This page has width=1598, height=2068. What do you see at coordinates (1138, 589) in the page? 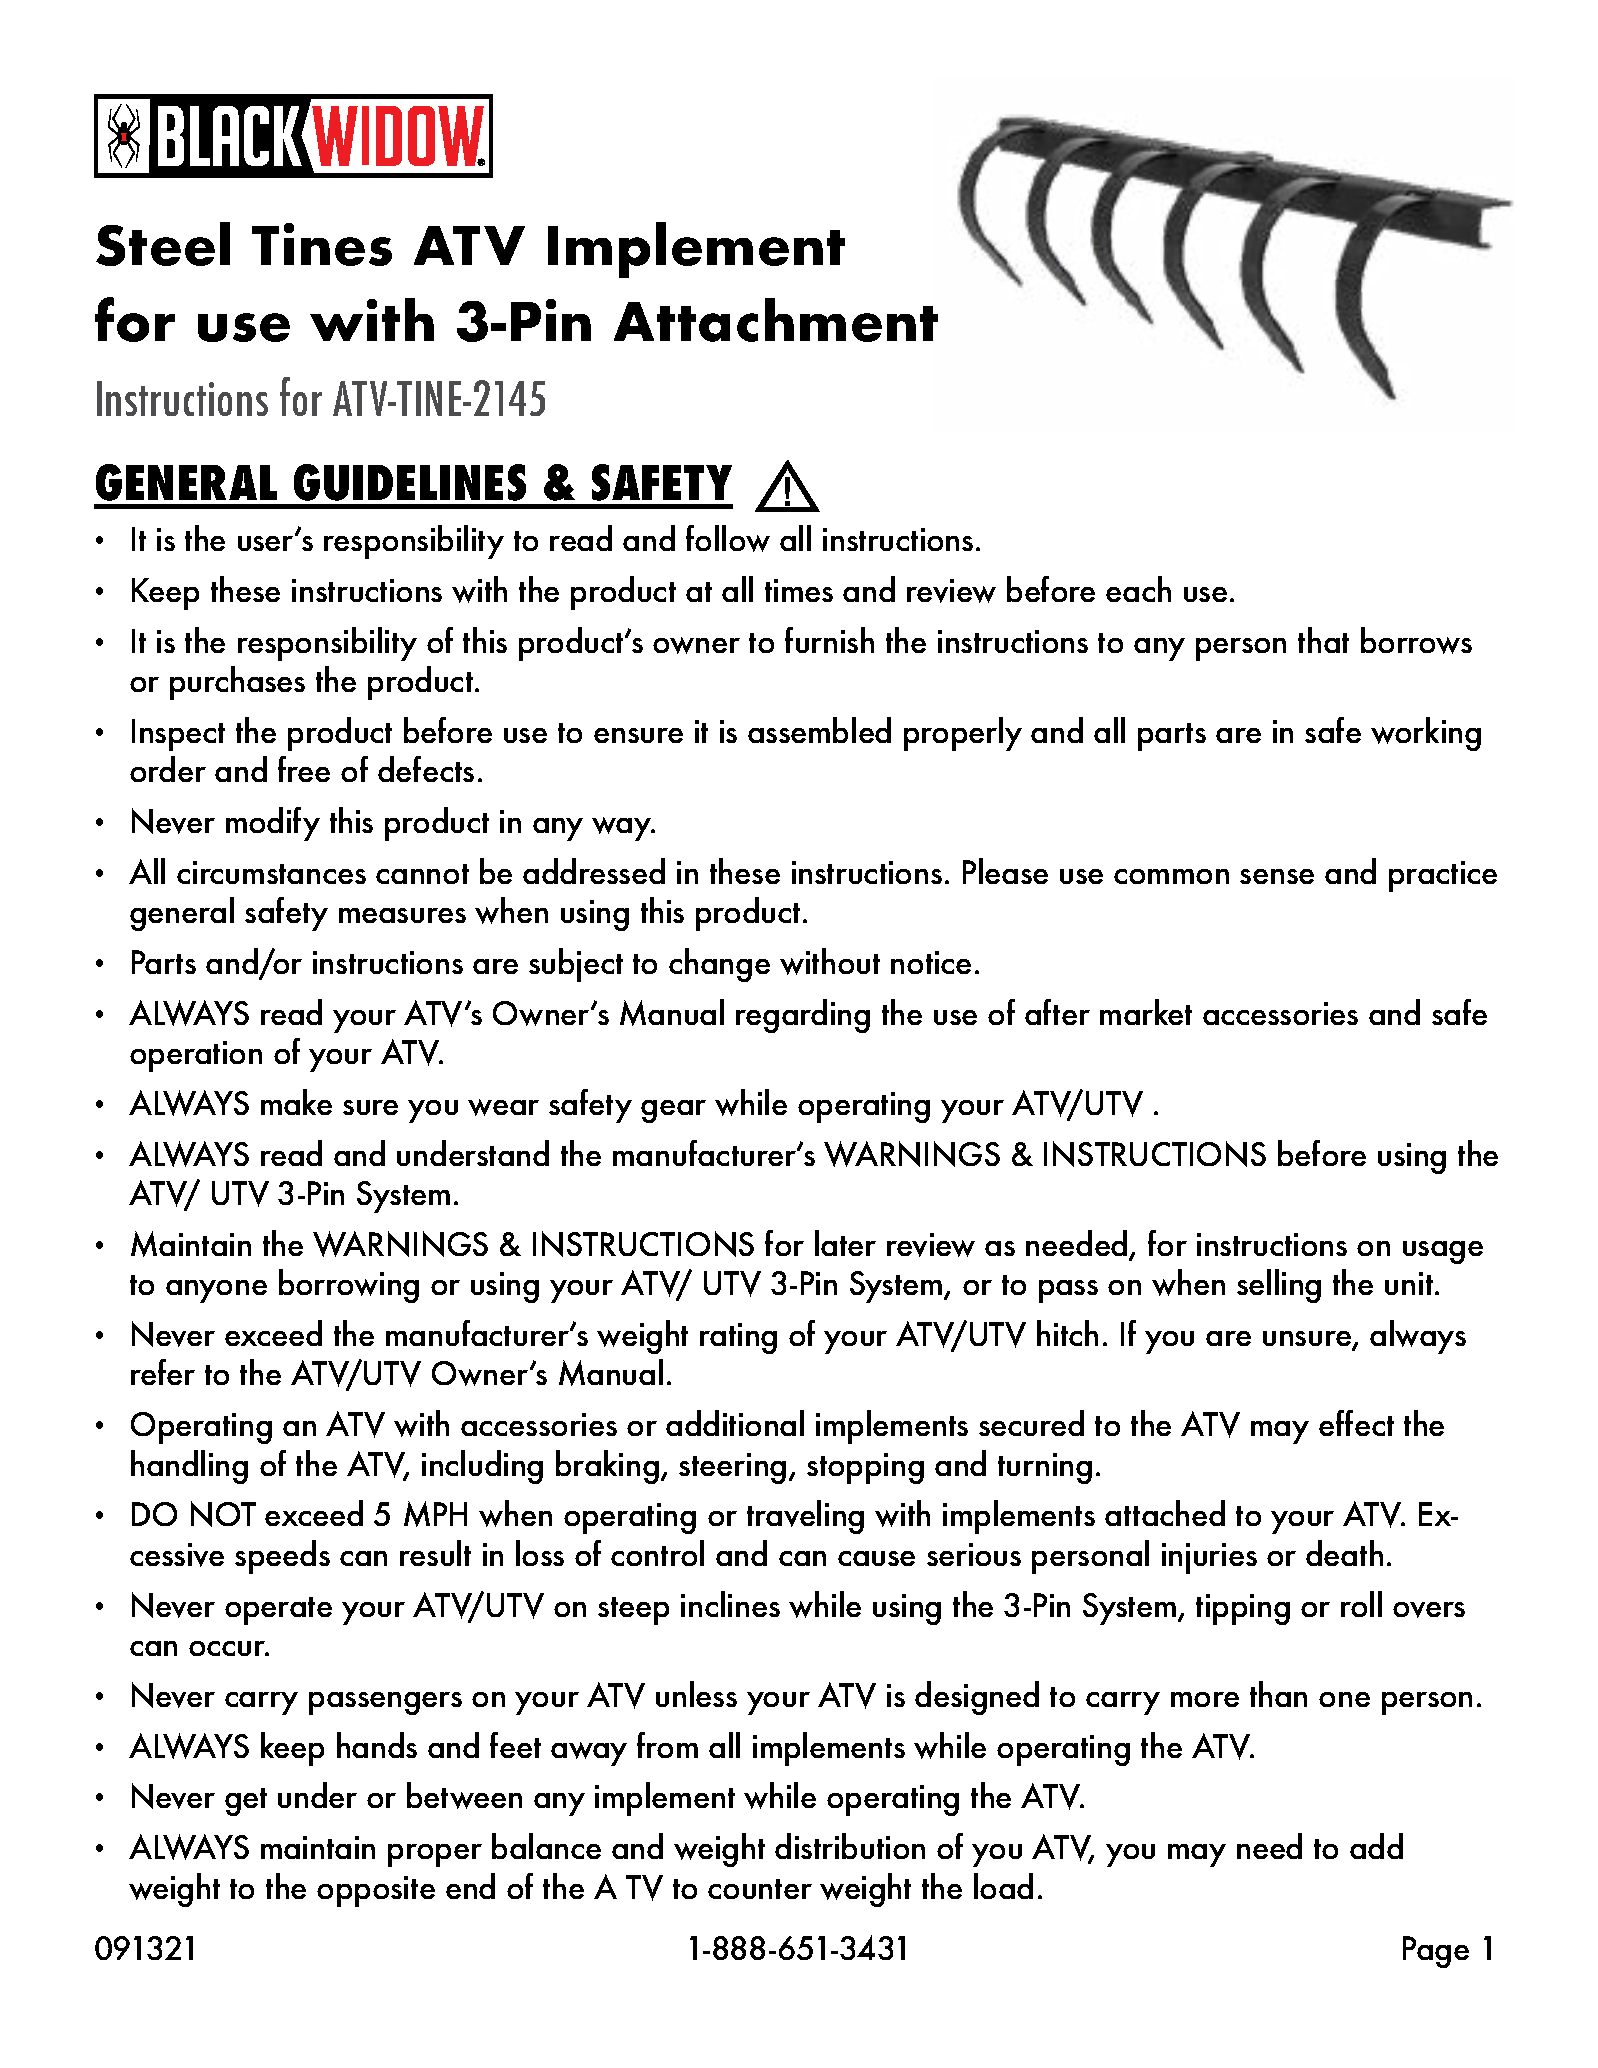
I see `each` at bounding box center [1138, 589].
